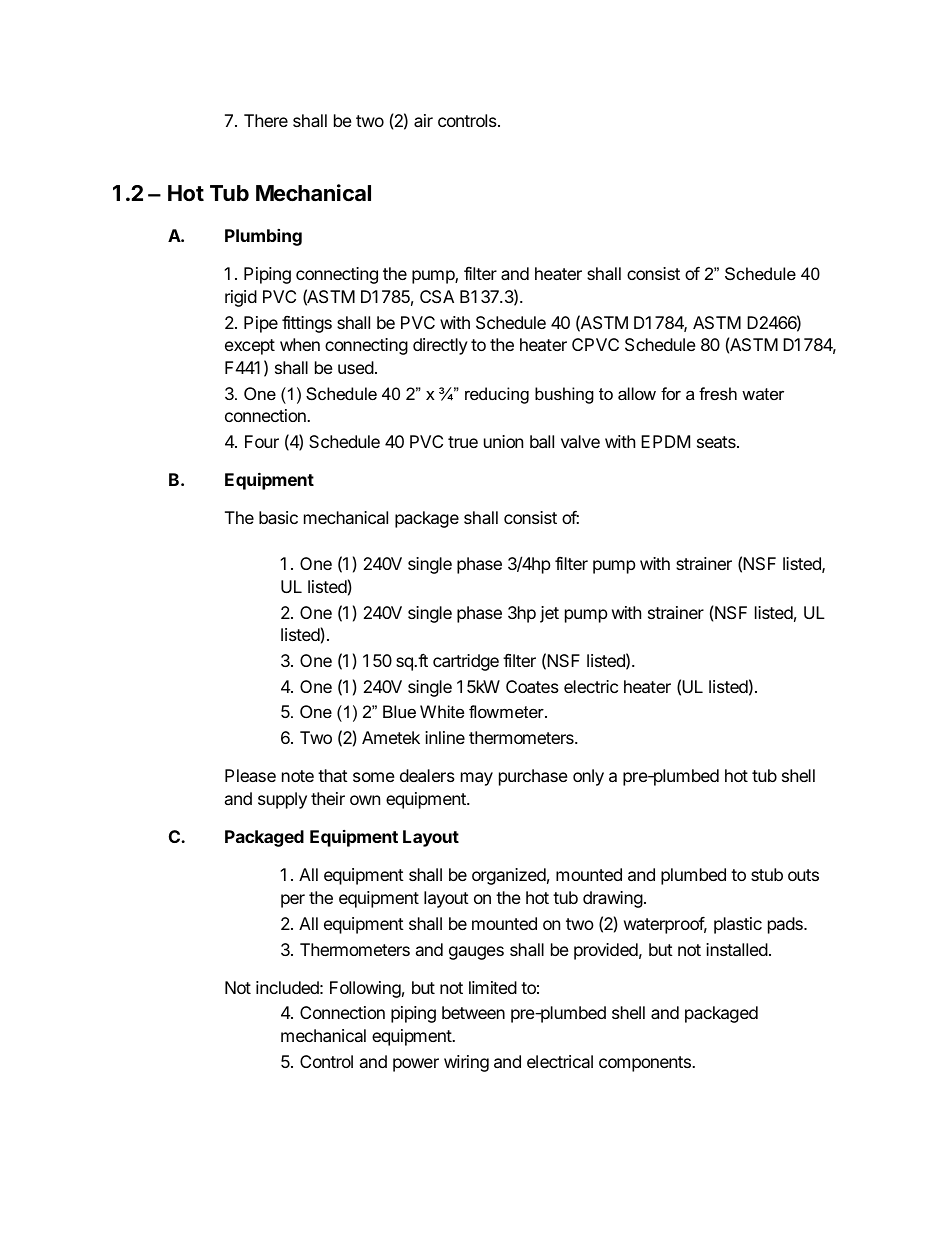 The width and height of the page is (952, 1233). What do you see at coordinates (416, 1065) in the page?
I see `power` at bounding box center [416, 1065].
